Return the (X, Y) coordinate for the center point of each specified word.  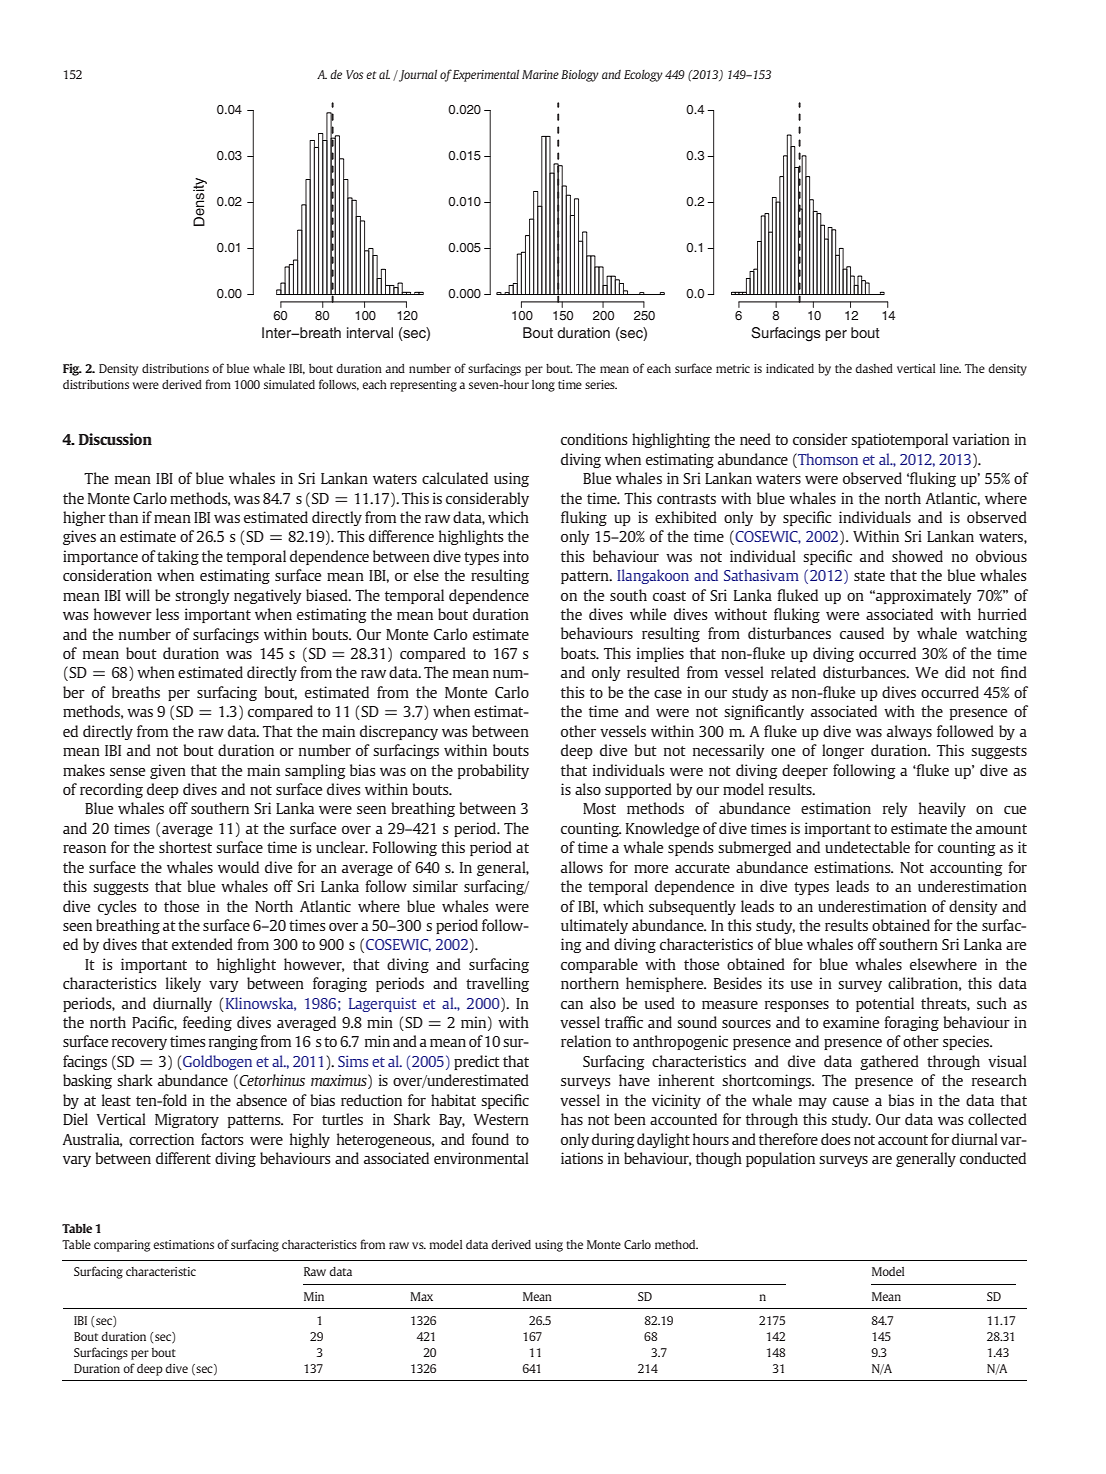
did (955, 672)
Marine (540, 74)
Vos (354, 74)
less (167, 614)
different (183, 1158)
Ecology (643, 76)
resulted (653, 672)
